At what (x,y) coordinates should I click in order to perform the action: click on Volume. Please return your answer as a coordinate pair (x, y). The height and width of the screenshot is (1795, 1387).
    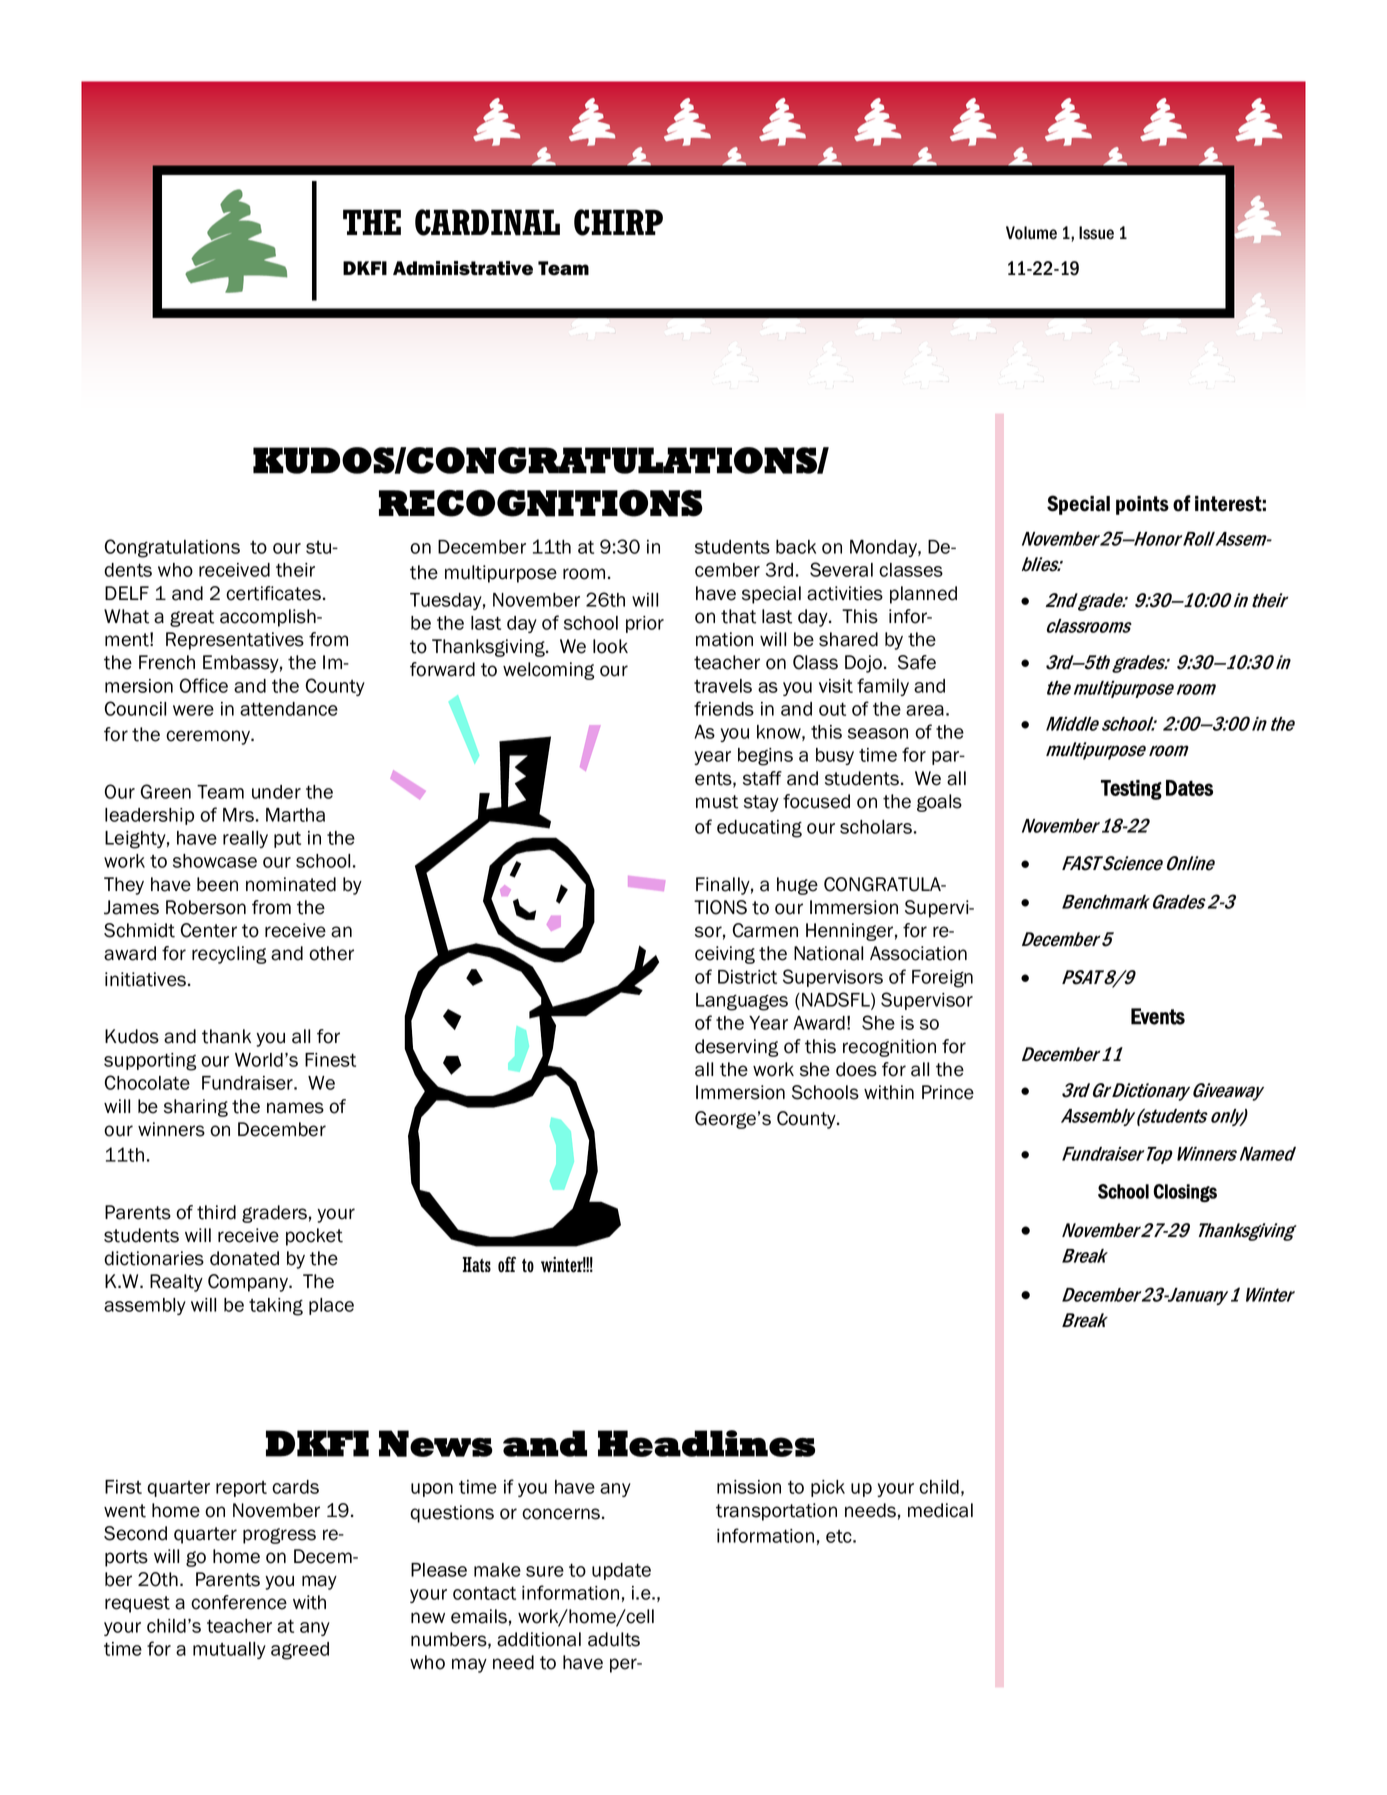
    Looking at the image, I should click on (1031, 233).
